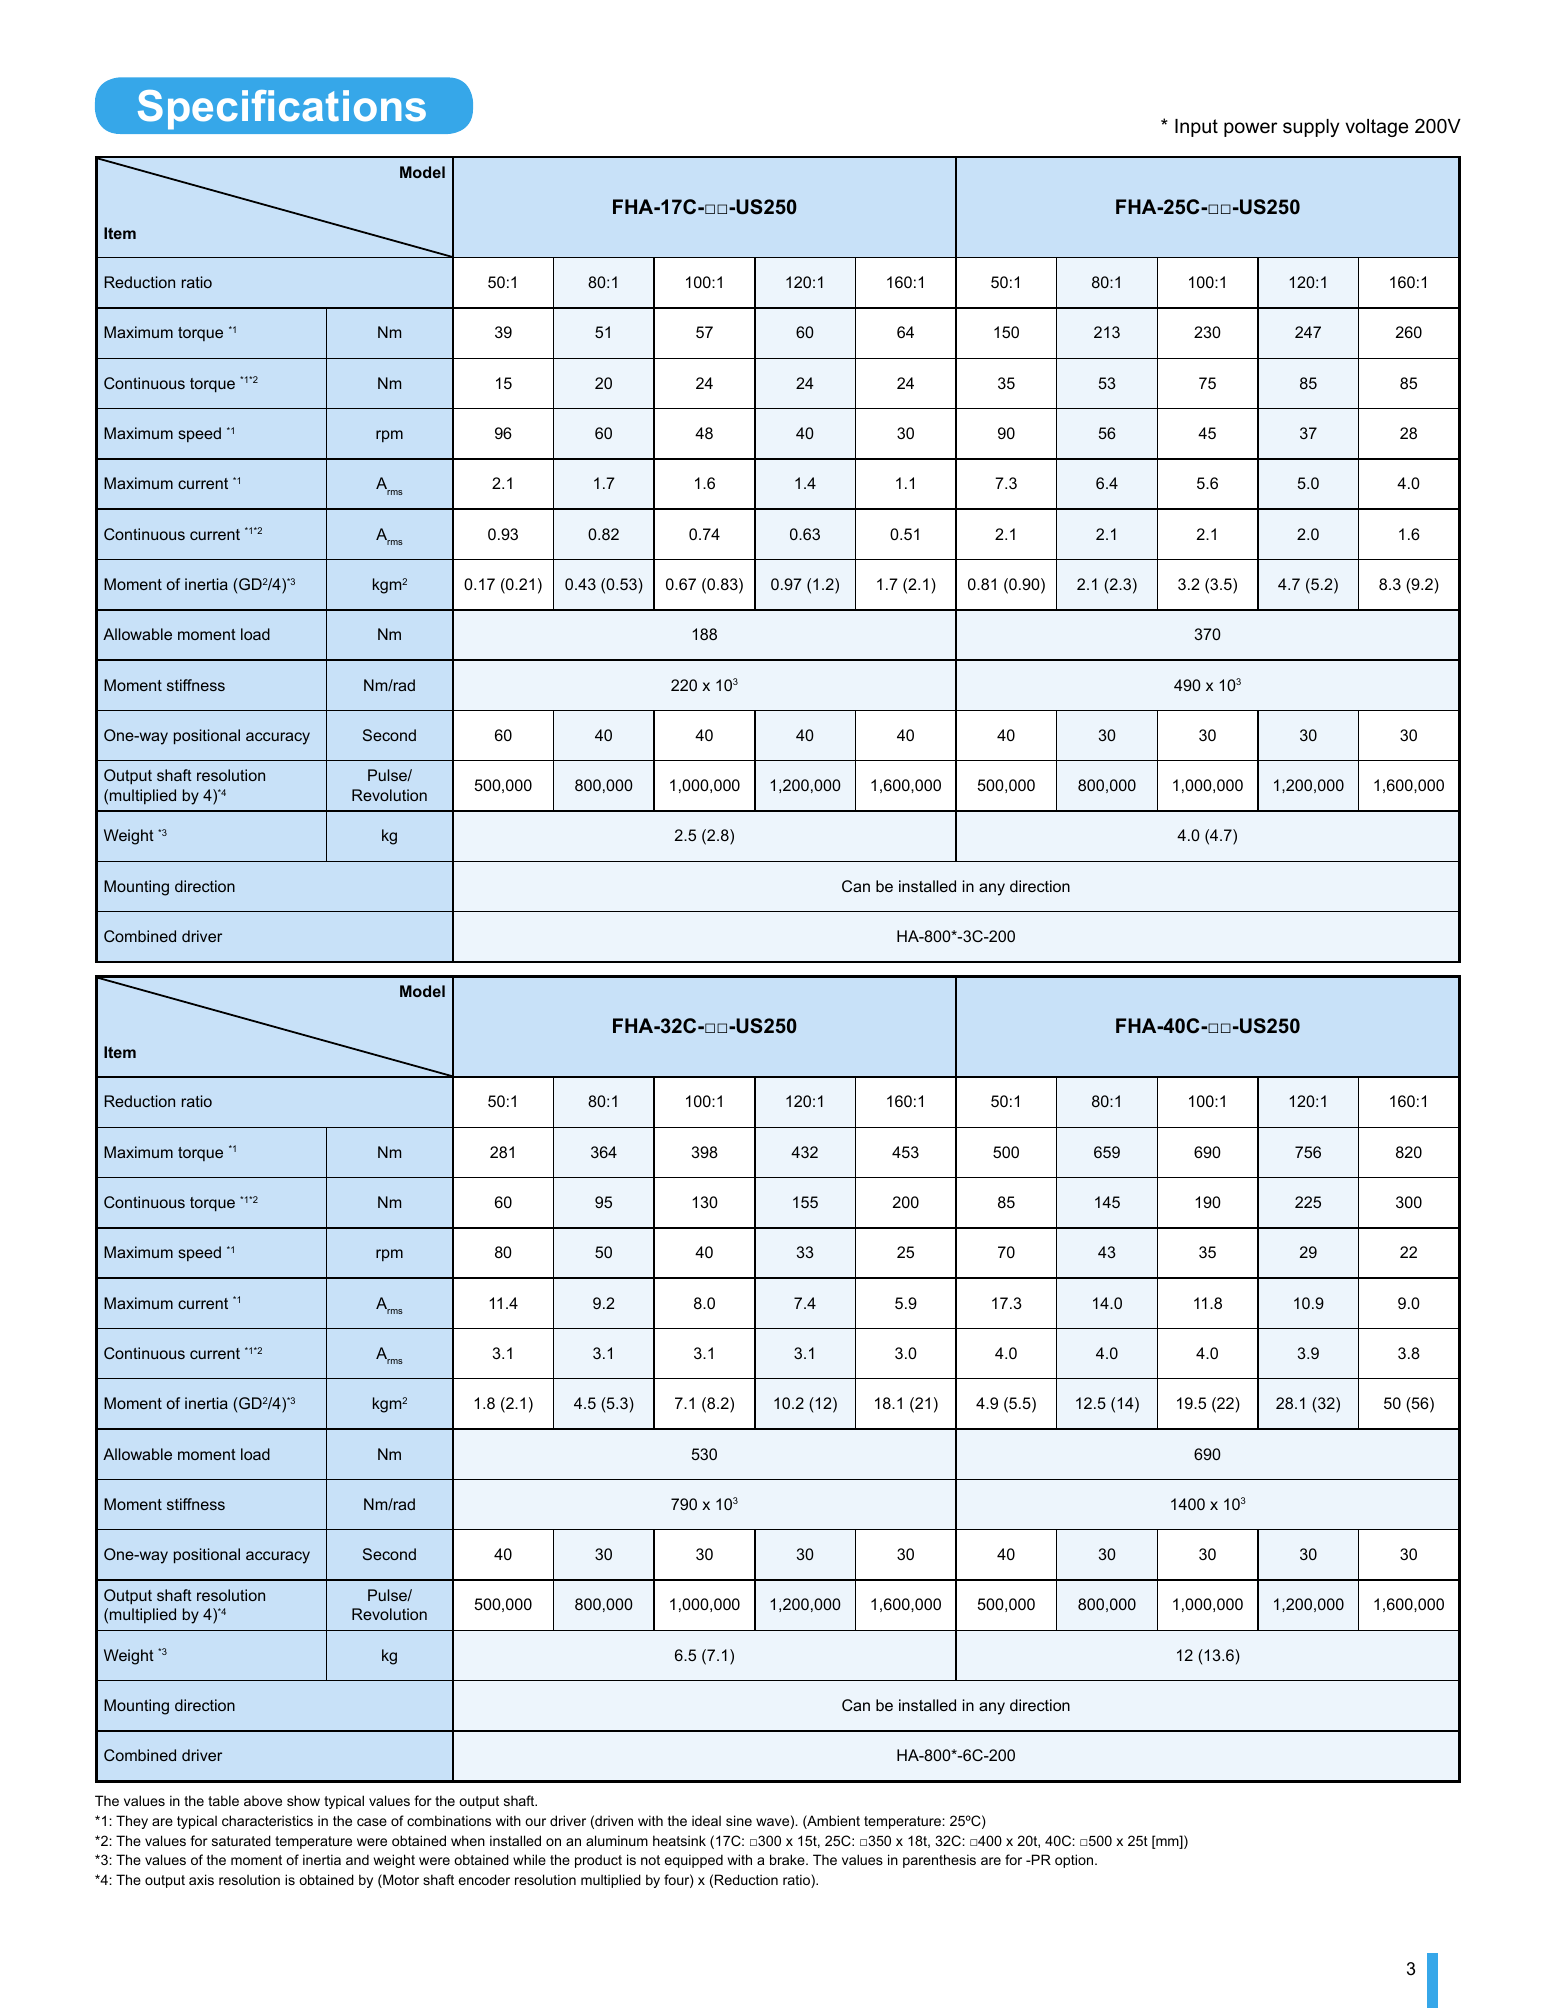  Describe the element at coordinates (679, 1840) in the page. I see `heatsink` at that location.
